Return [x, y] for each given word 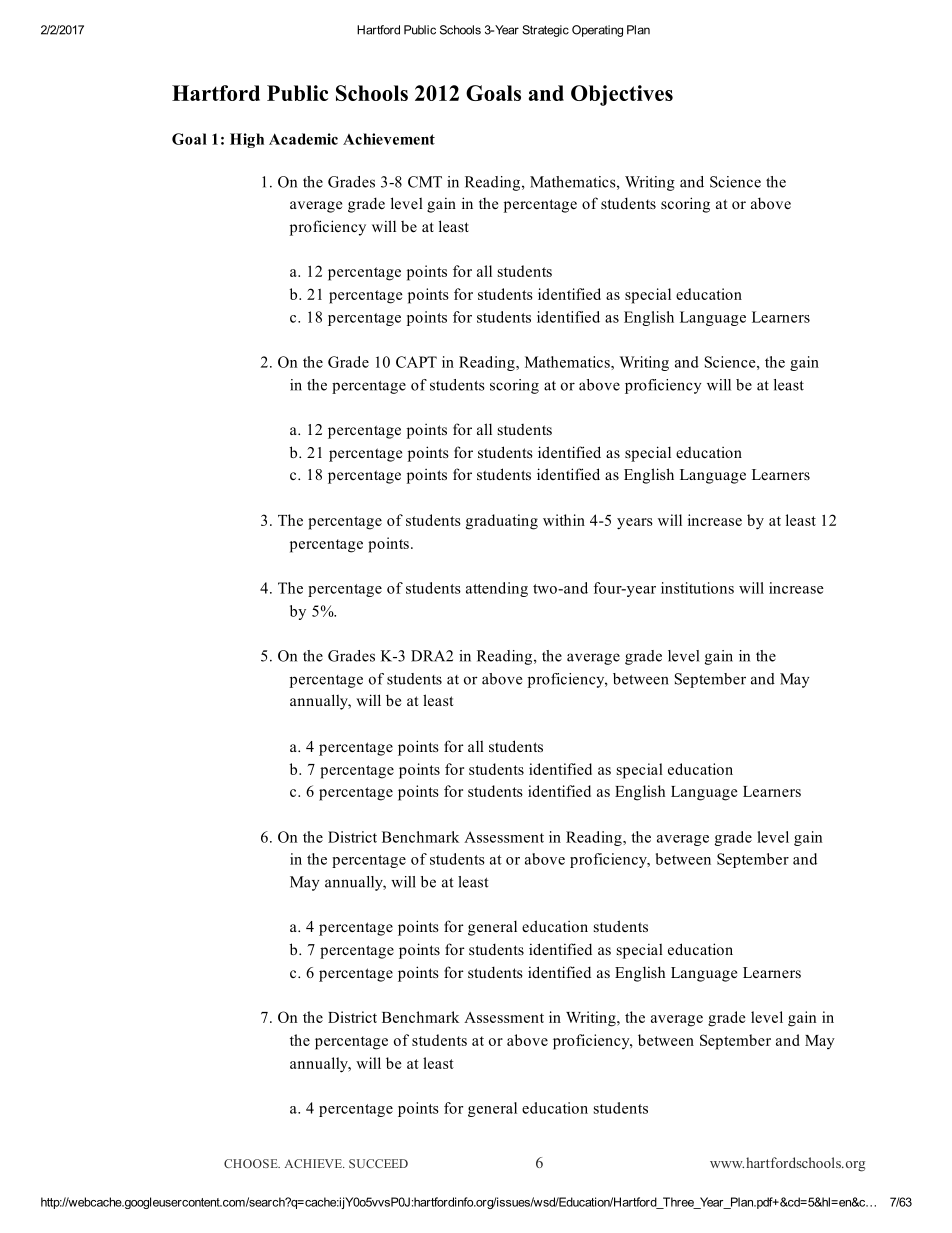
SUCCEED [378, 1163]
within [564, 520]
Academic [303, 139]
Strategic [545, 31]
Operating [597, 31]
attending [497, 589]
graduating [502, 522]
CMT [425, 182]
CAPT [416, 362]
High [247, 140]
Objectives [622, 95]
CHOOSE [252, 1163]
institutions [697, 588]
